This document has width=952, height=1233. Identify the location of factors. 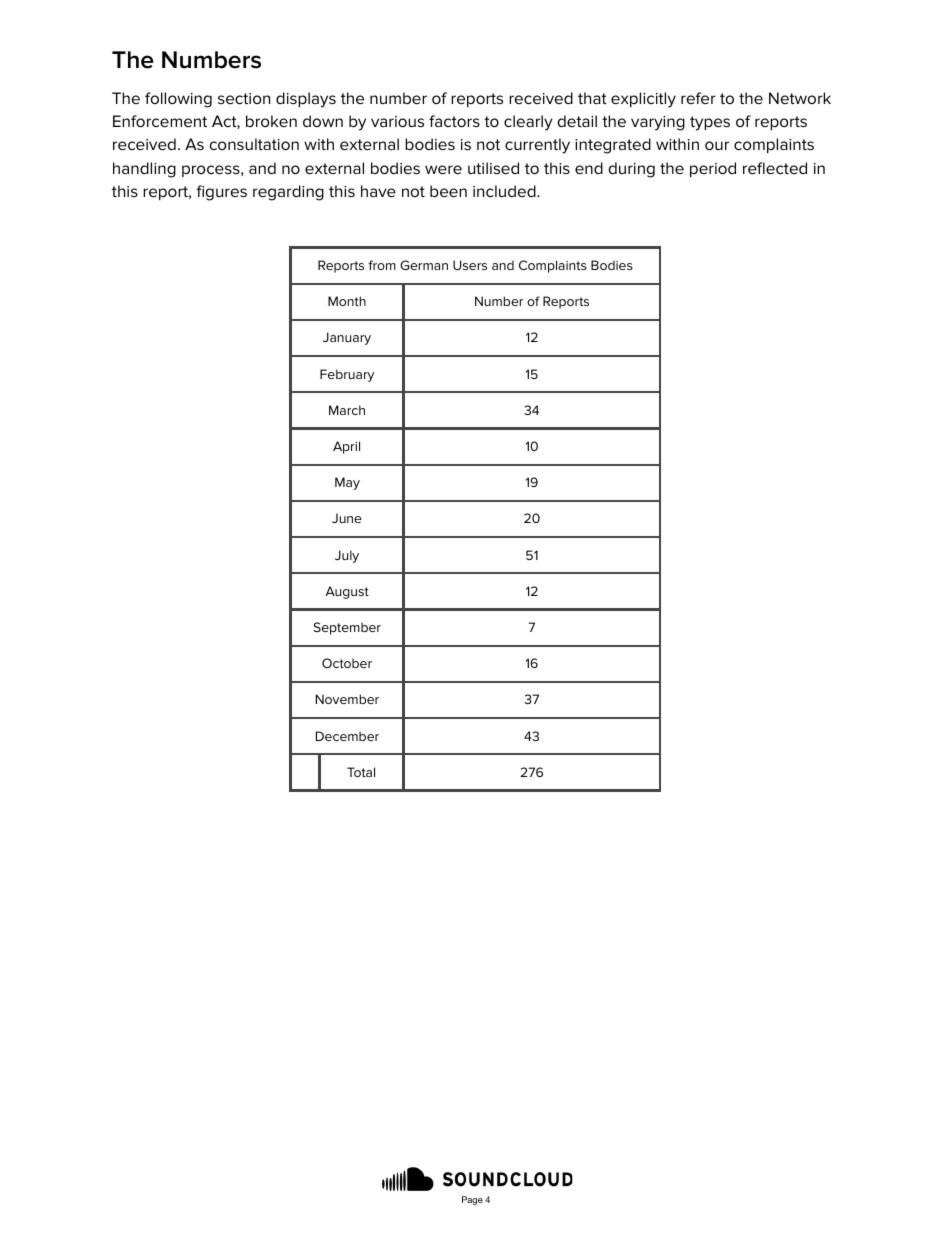
(454, 121).
